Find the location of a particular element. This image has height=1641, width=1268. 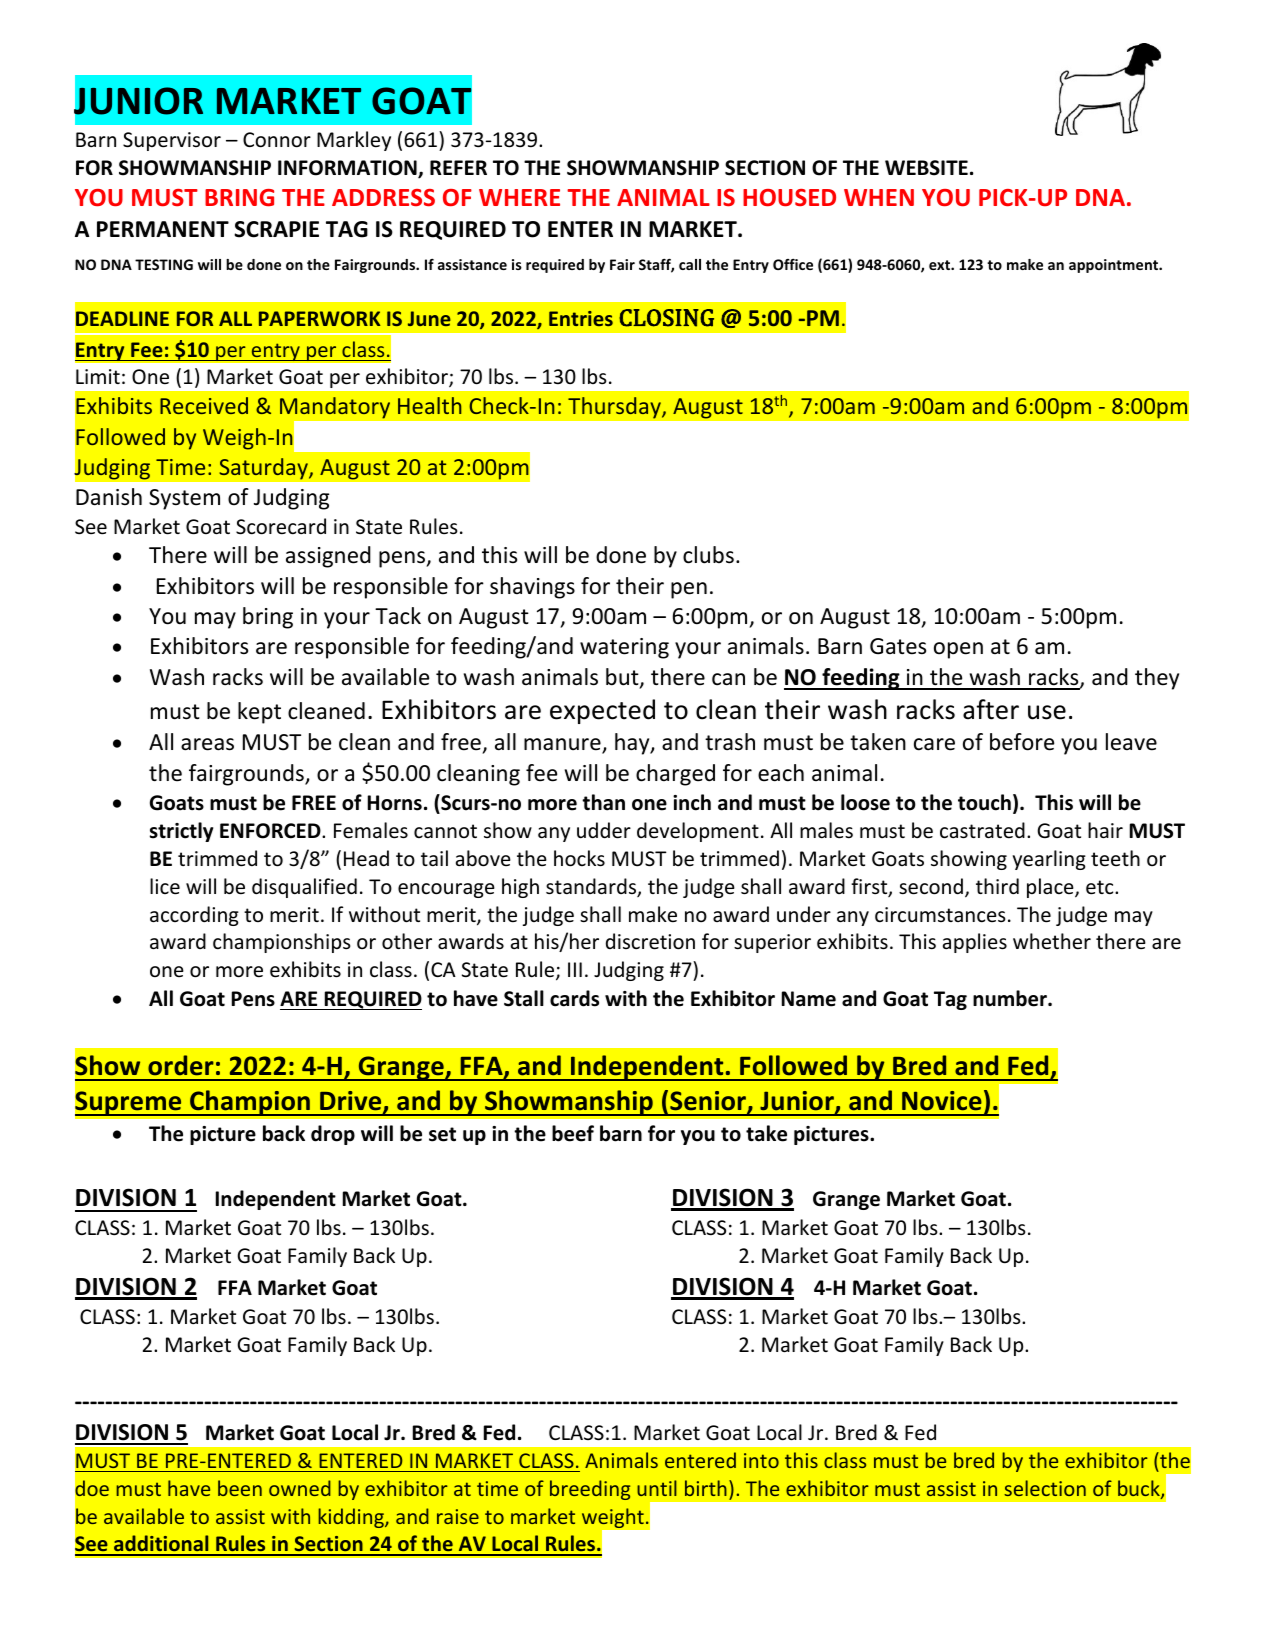

WHERE is located at coordinates (519, 197).
